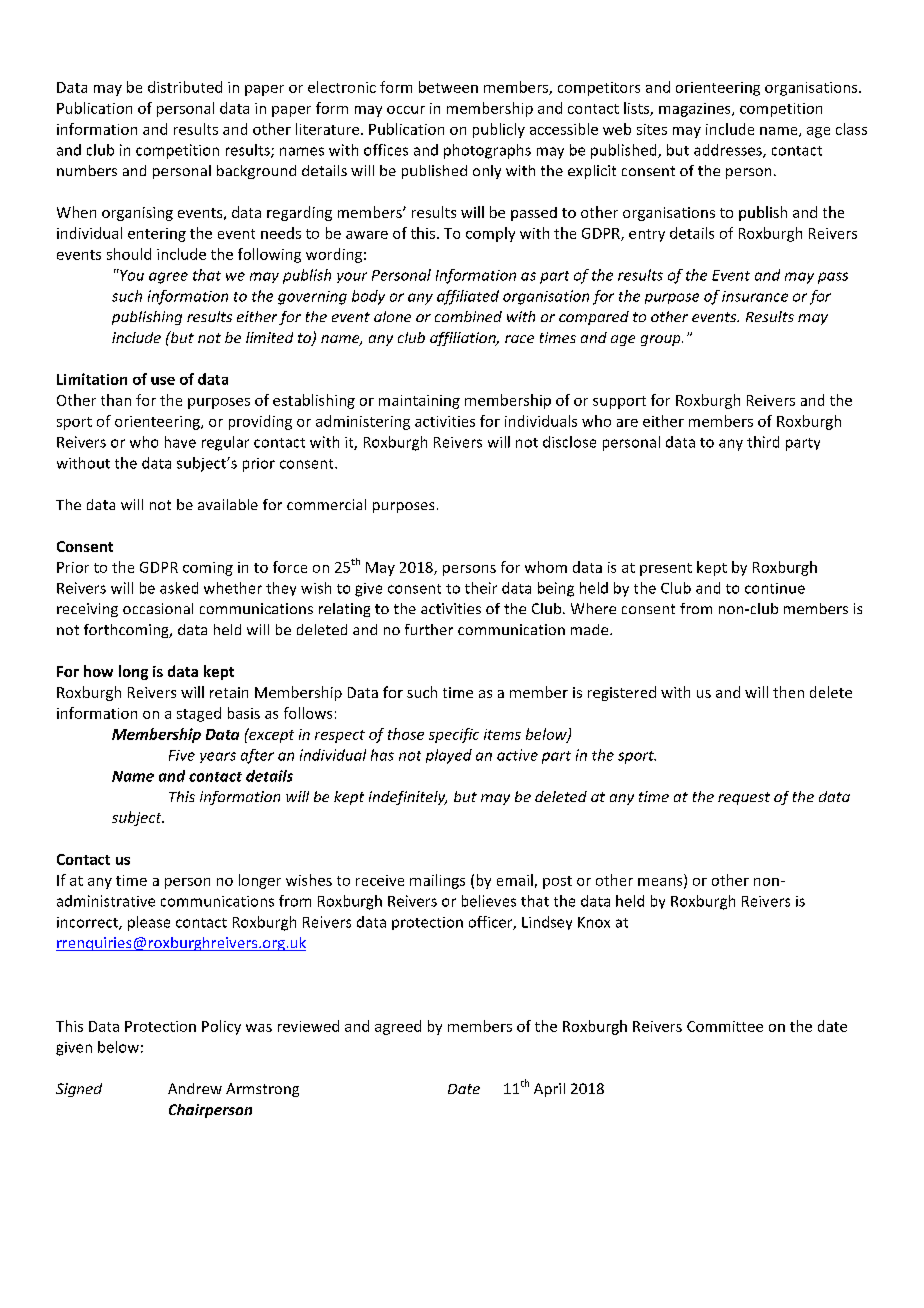 This page has width=924, height=1308. What do you see at coordinates (763, 442) in the page?
I see `third` at bounding box center [763, 442].
